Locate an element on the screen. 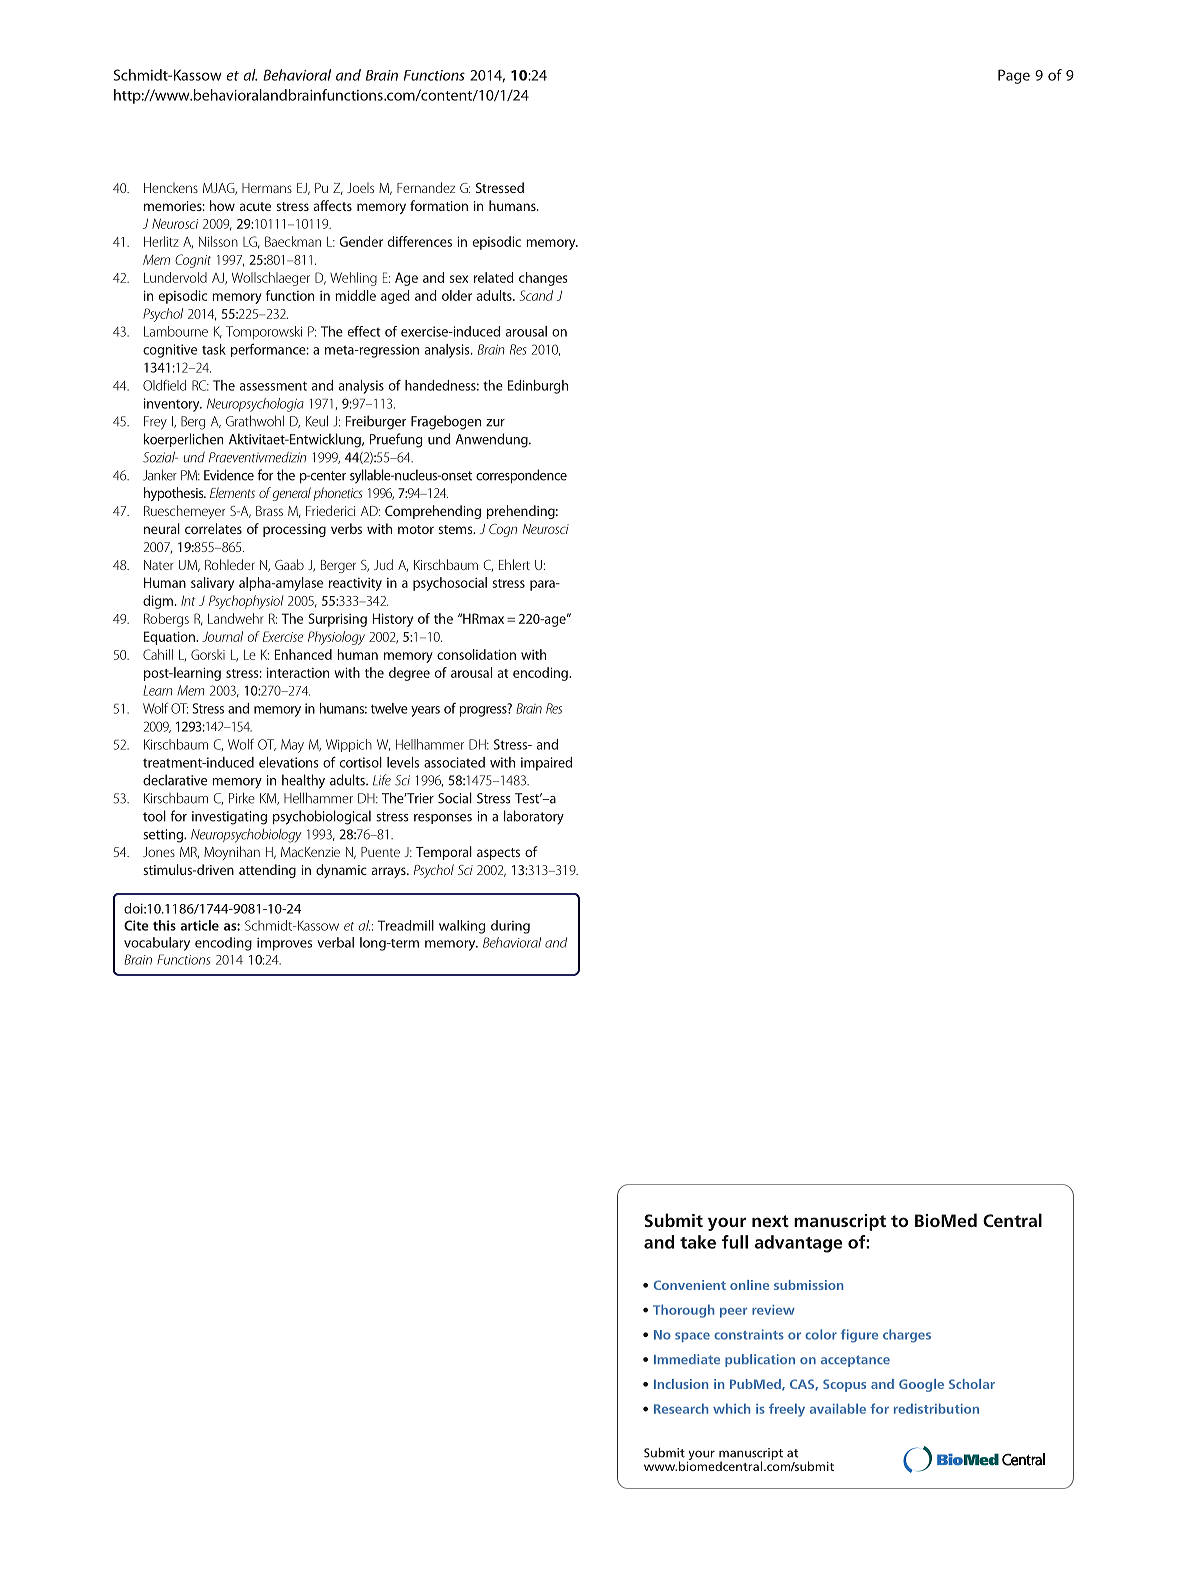  next is located at coordinates (770, 1221).
